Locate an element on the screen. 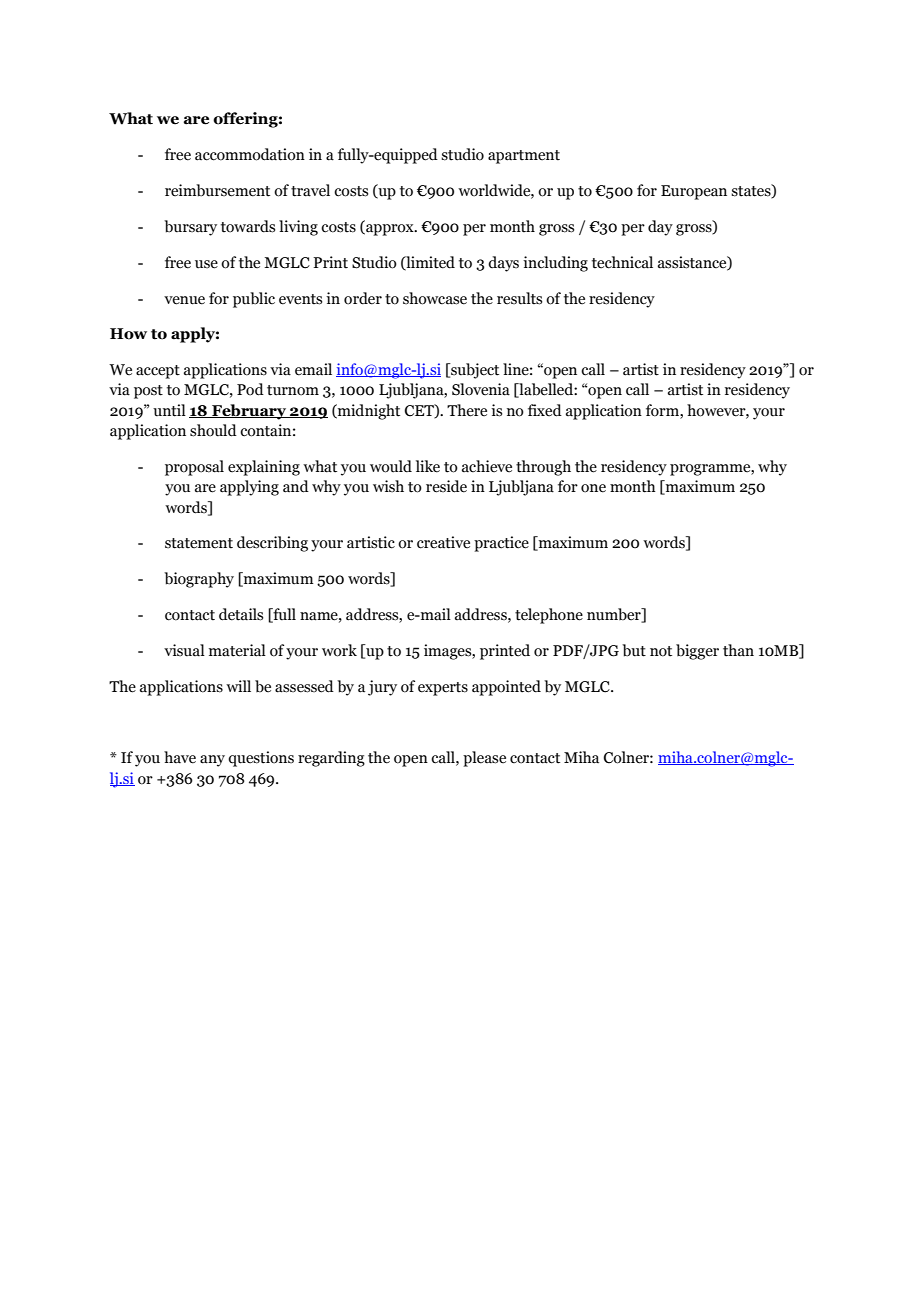 The height and width of the screenshot is (1308, 924). details is located at coordinates (241, 614).
